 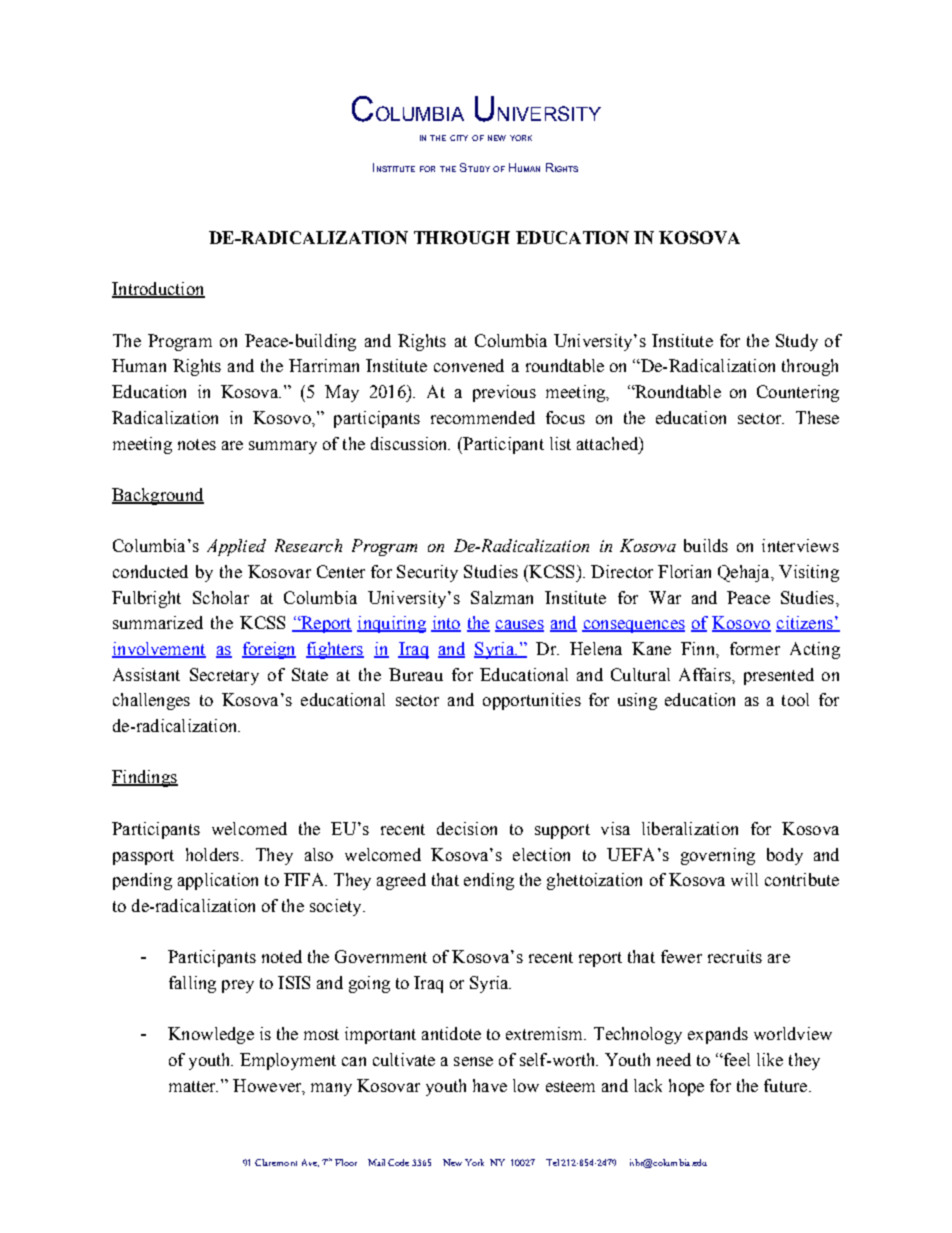 What do you see at coordinates (197, 444) in the image?
I see `notes` at bounding box center [197, 444].
